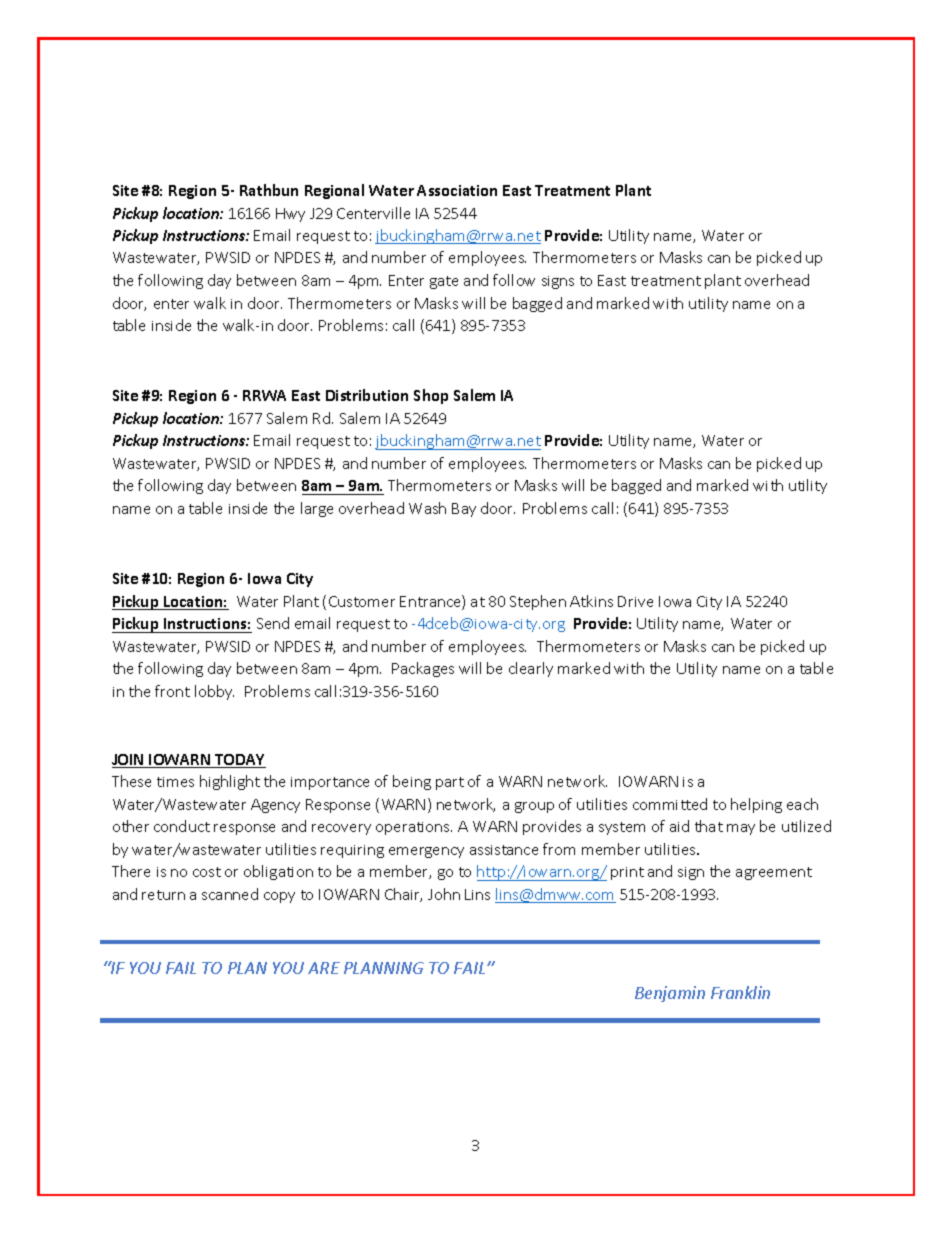 The width and height of the image is (952, 1233). Describe the element at coordinates (444, 282) in the image. I see `gate` at that location.
